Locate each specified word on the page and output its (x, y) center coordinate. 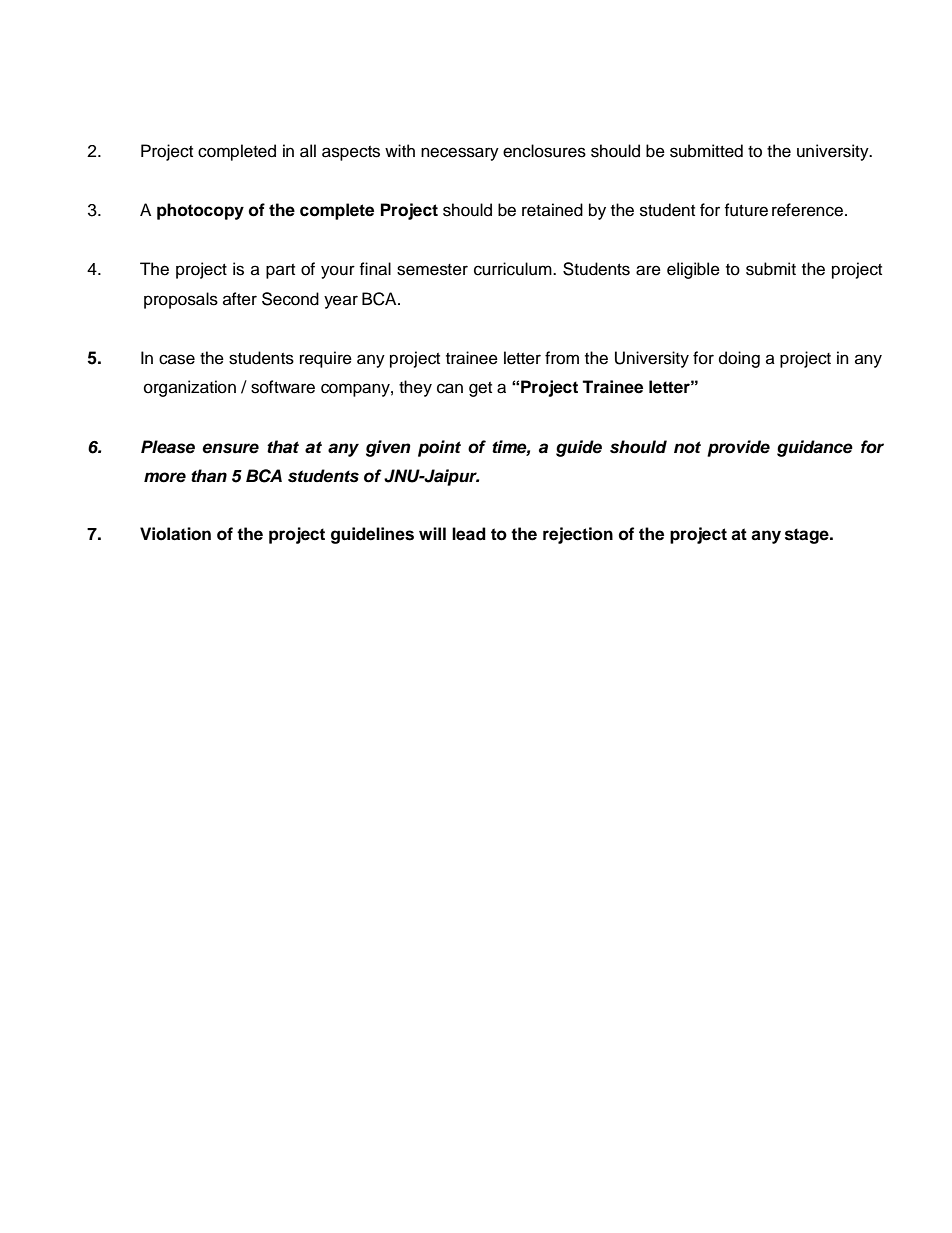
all (308, 151)
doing (739, 359)
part (280, 271)
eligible (693, 270)
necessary (460, 154)
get (480, 389)
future (746, 210)
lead (469, 534)
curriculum (514, 269)
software (283, 387)
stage (808, 536)
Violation (175, 534)
